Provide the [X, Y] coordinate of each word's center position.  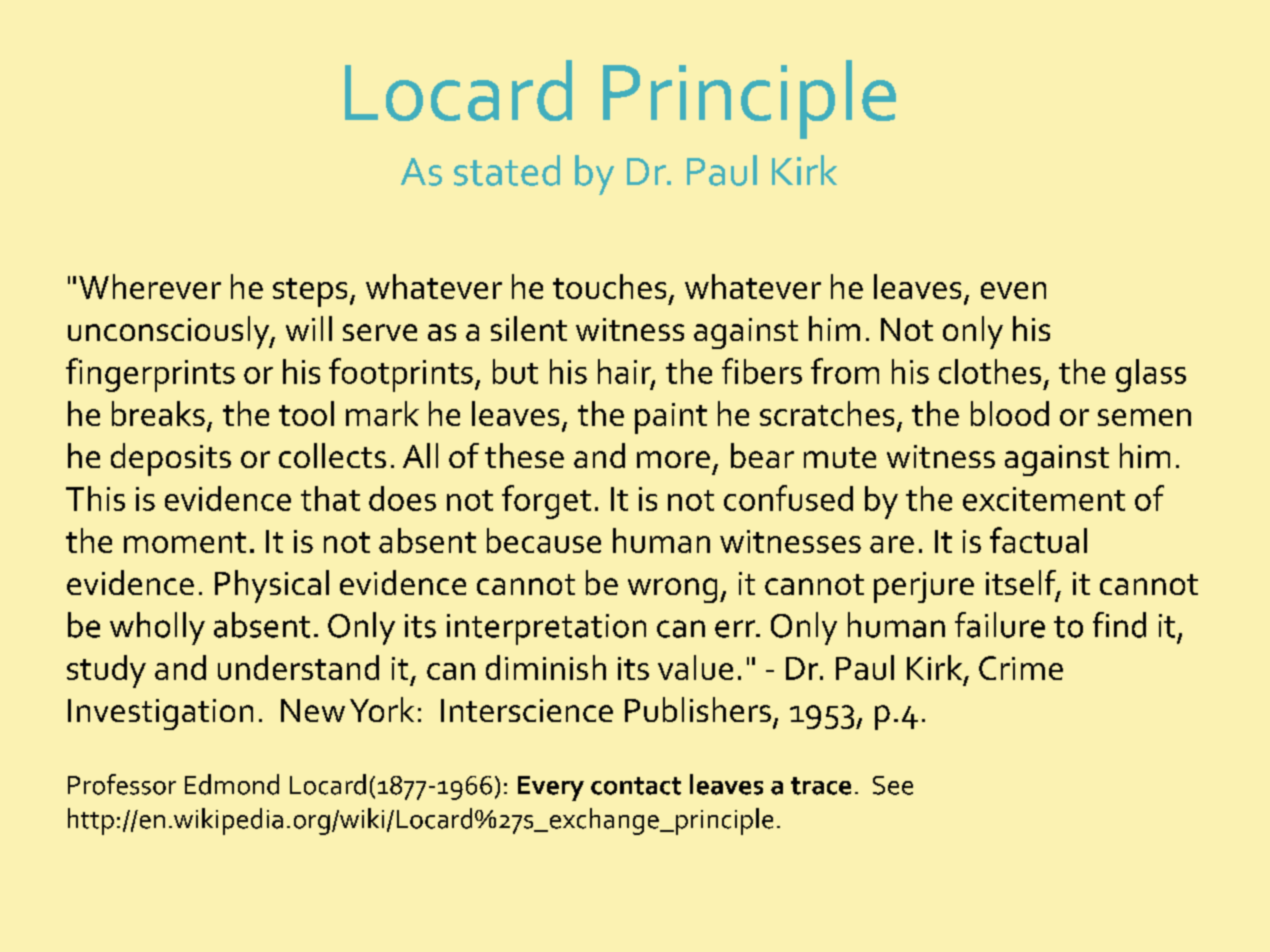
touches [609, 286]
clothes [990, 371]
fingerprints [150, 375]
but [515, 371]
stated [507, 170]
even [1013, 290]
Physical [272, 586]
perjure [924, 587]
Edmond [232, 784]
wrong [672, 590]
